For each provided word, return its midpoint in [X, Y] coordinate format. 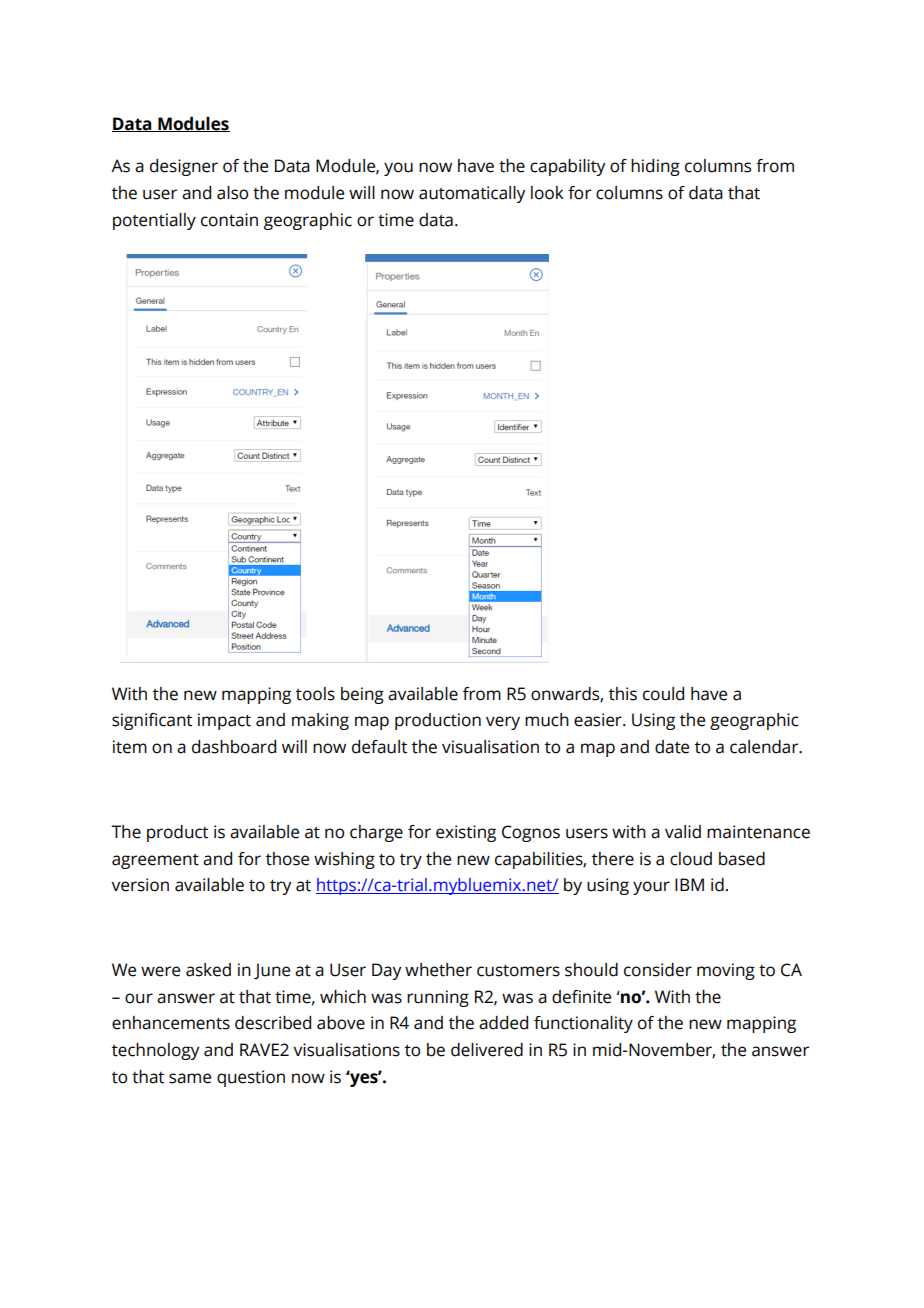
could [663, 694]
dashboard [234, 747]
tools [315, 694]
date [672, 747]
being [362, 695]
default [379, 747]
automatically [472, 194]
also [232, 193]
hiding [655, 167]
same [190, 1078]
